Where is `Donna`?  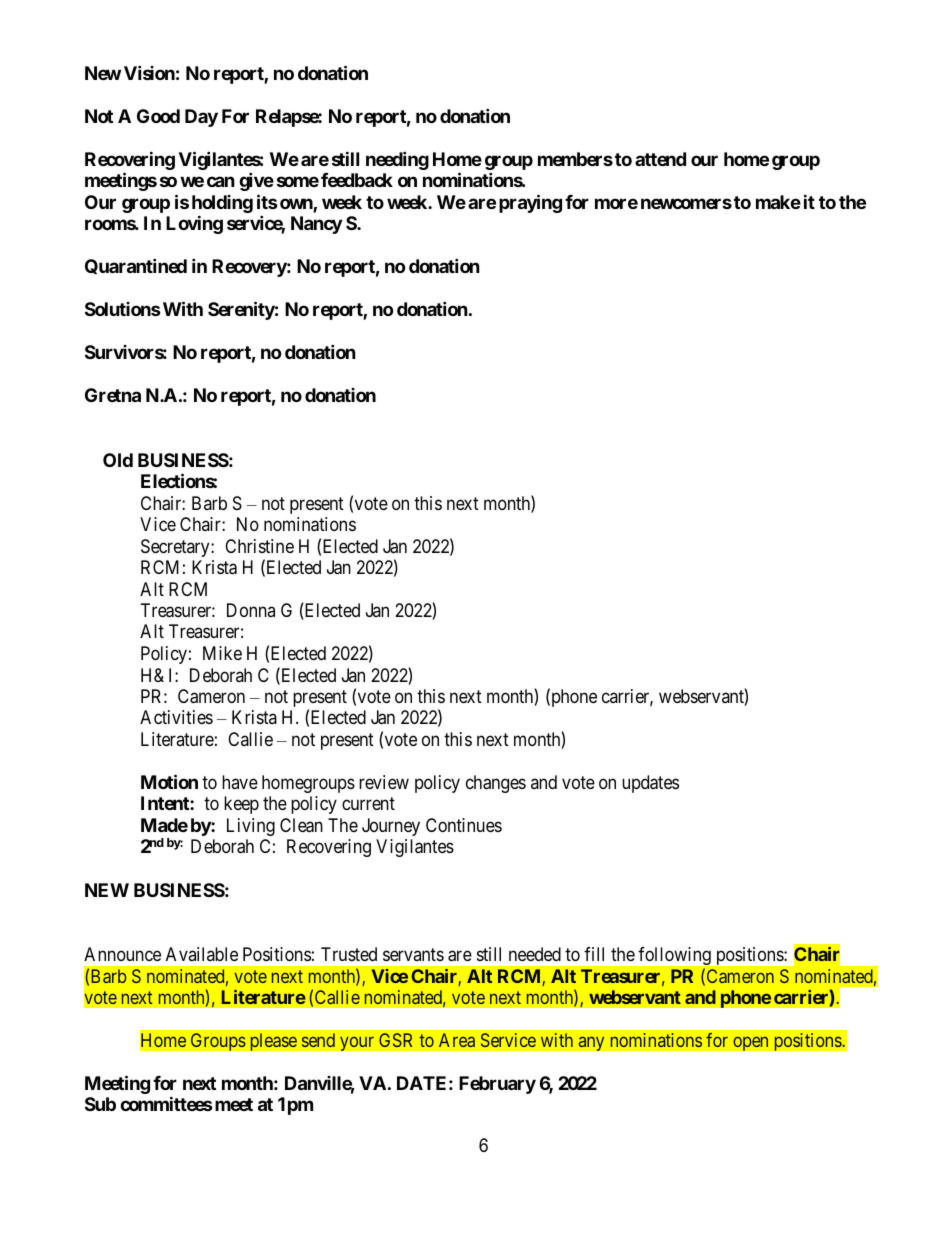
Donna is located at coordinates (251, 610).
